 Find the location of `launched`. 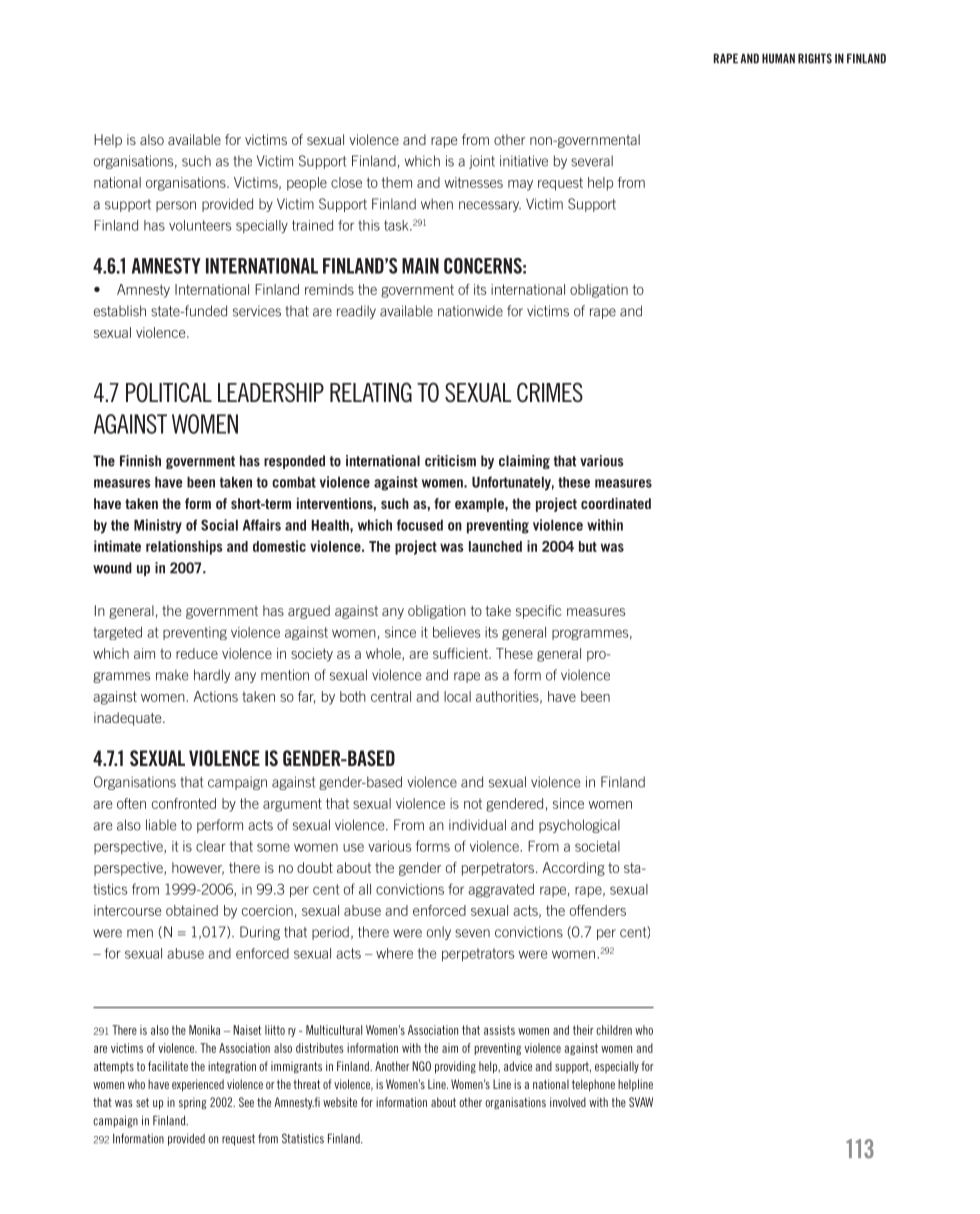

launched is located at coordinates (495, 546).
